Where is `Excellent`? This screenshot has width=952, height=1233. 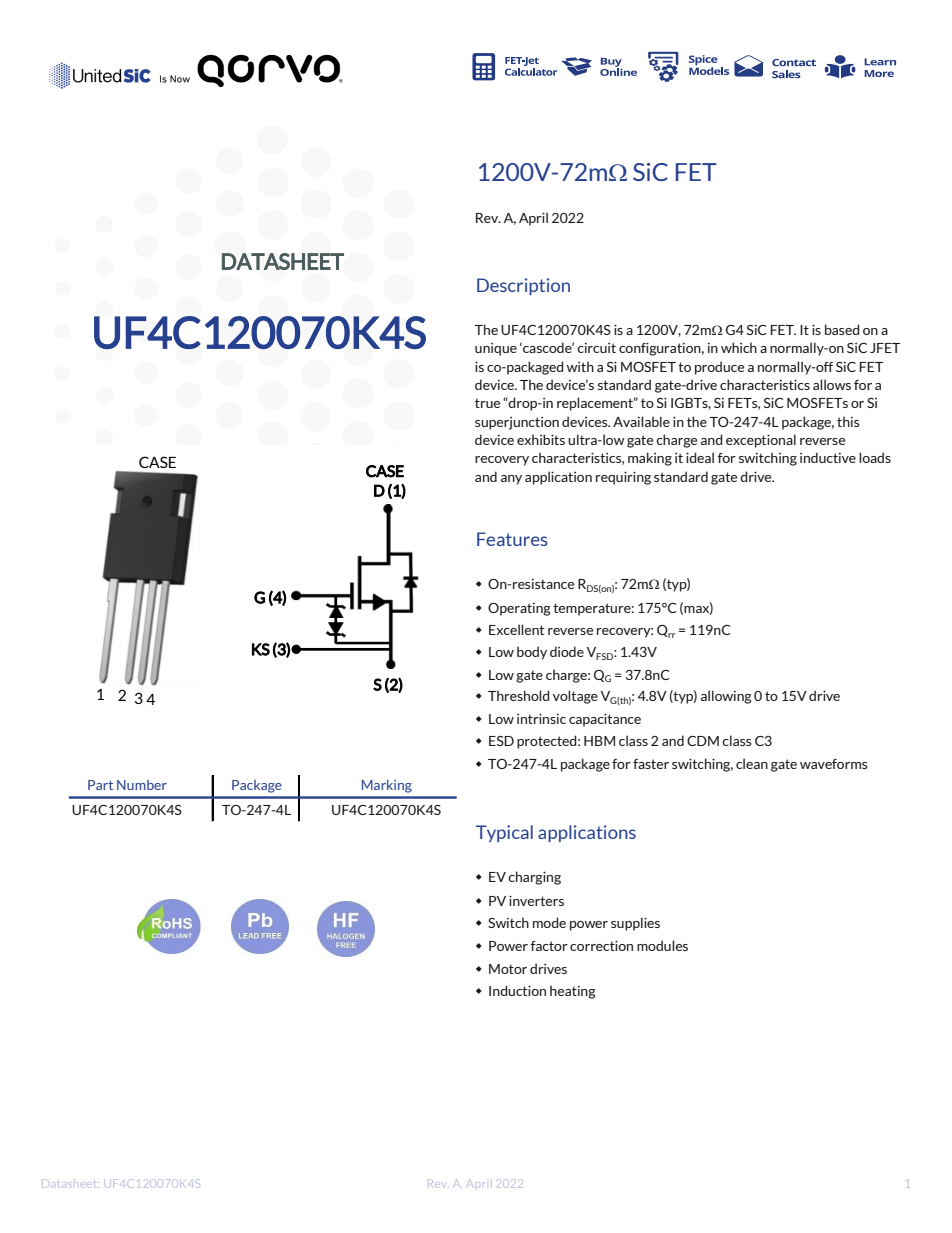 Excellent is located at coordinates (516, 629).
